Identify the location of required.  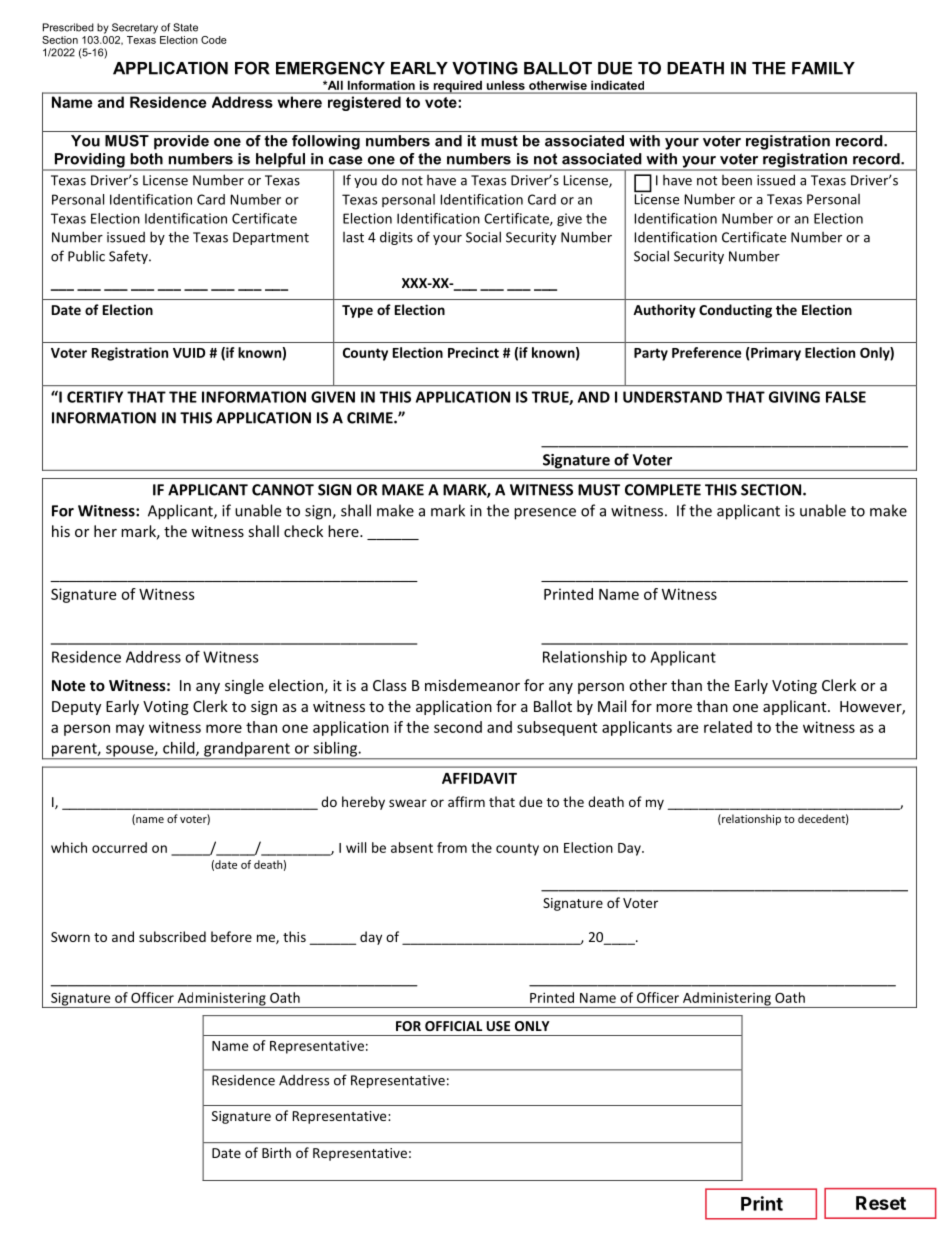
(457, 87).
